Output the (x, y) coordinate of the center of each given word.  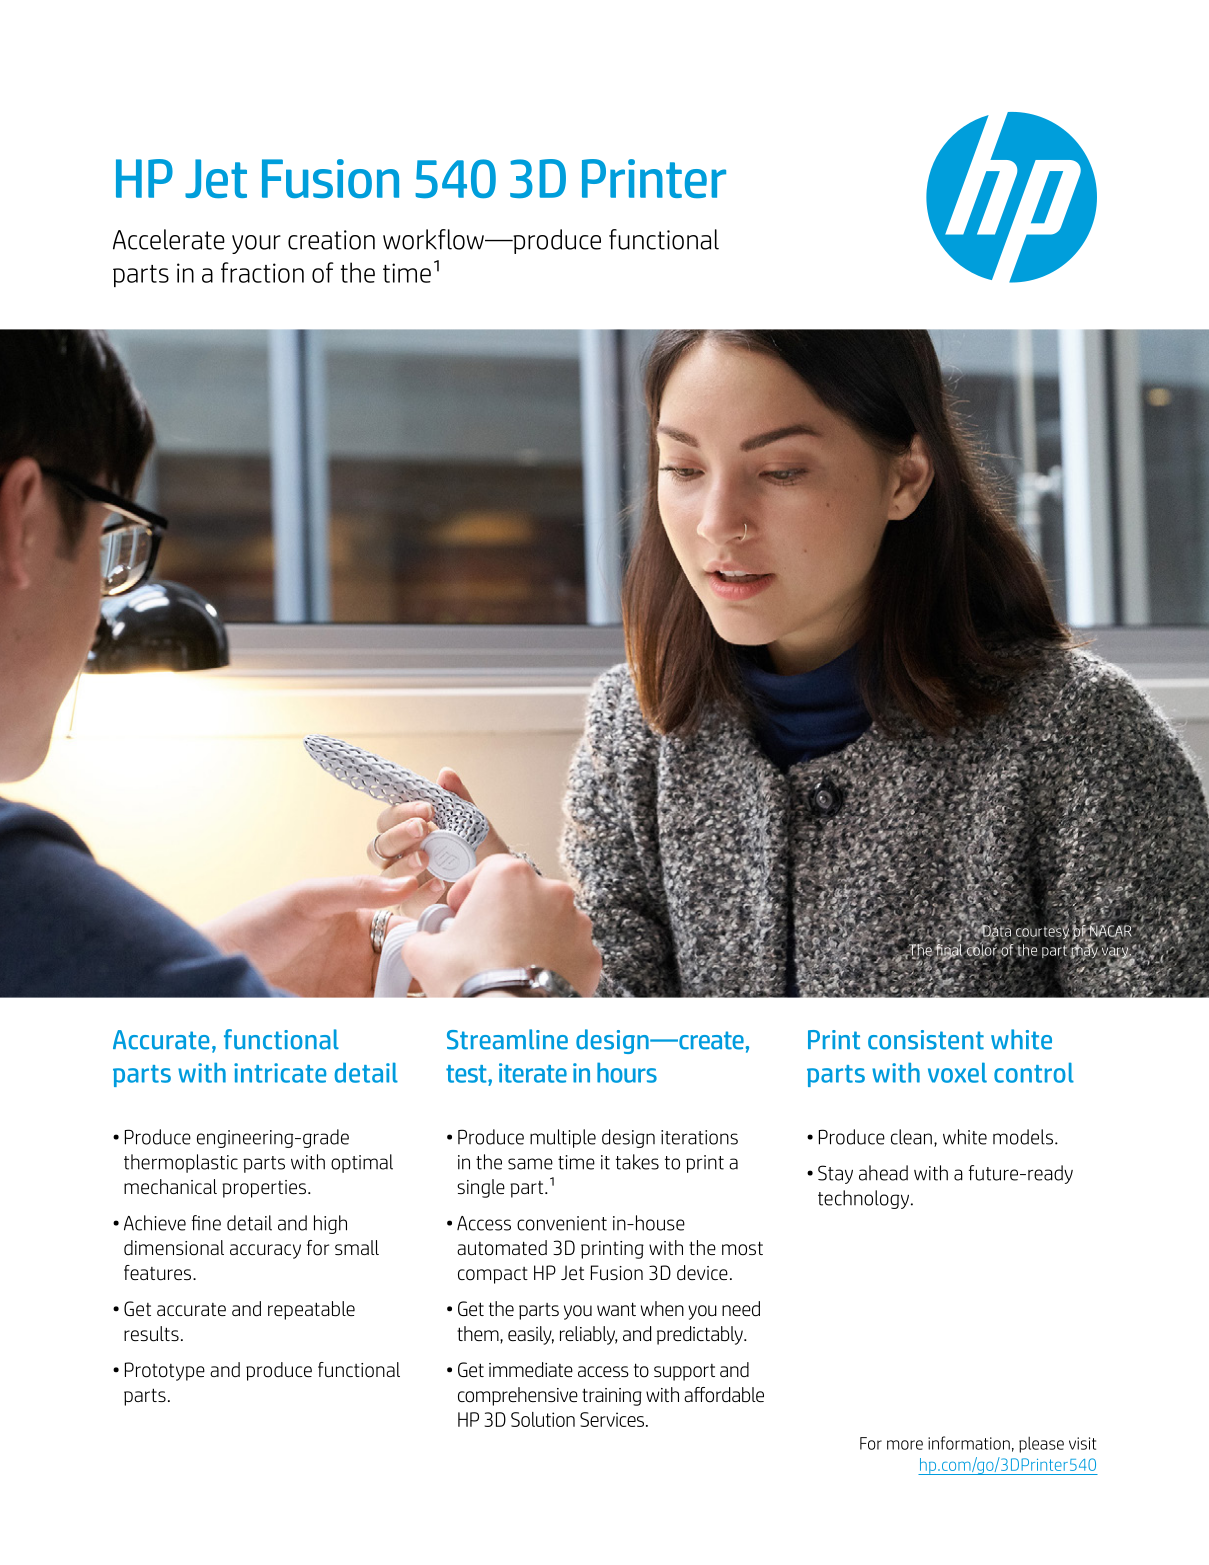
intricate (280, 1073)
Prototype (165, 1371)
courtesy (1042, 933)
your (256, 244)
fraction (262, 272)
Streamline (507, 1039)
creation (331, 240)
